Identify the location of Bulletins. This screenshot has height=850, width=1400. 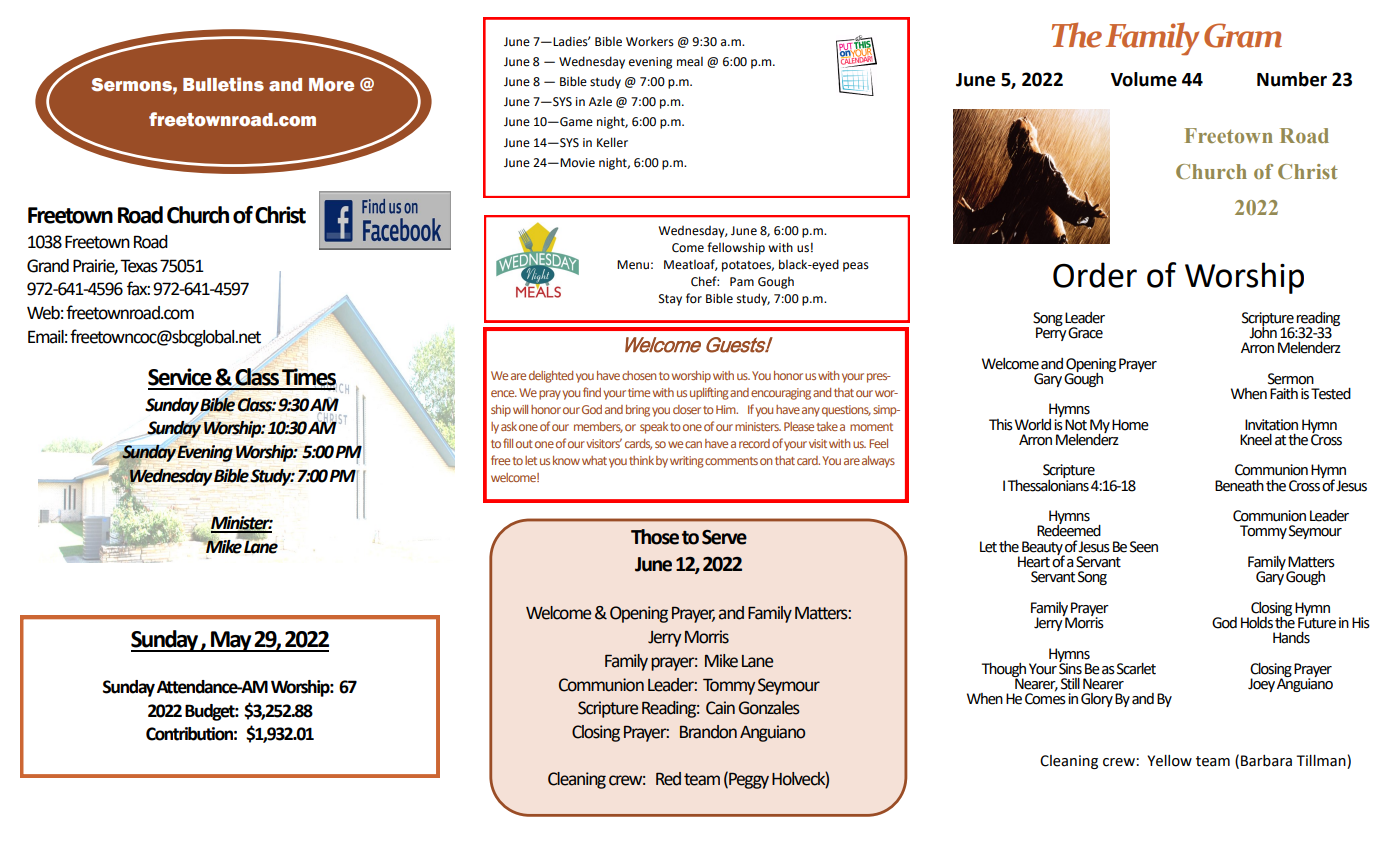
(223, 84).
